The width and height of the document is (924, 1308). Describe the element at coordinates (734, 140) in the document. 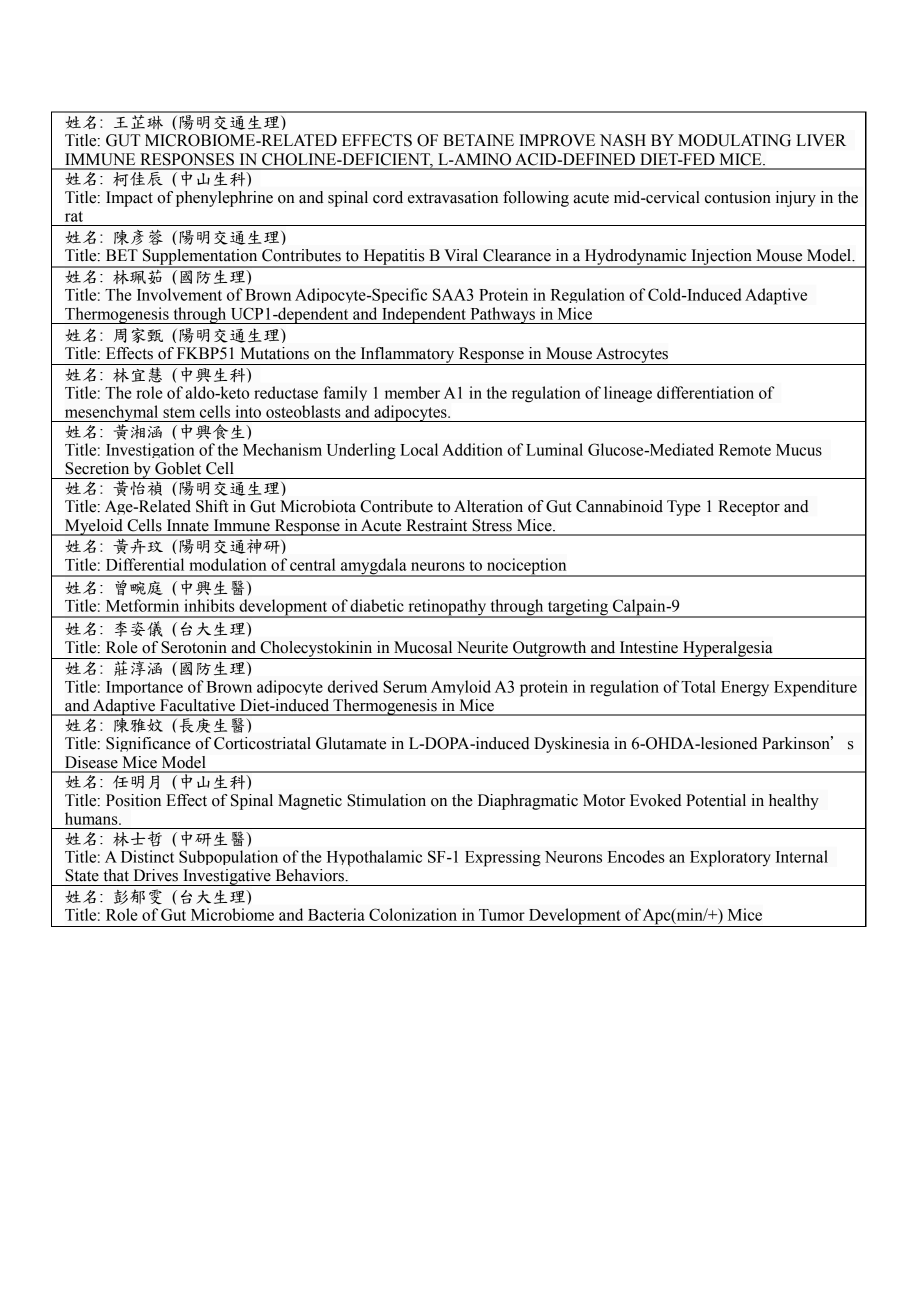

I see `MODULATING` at that location.
